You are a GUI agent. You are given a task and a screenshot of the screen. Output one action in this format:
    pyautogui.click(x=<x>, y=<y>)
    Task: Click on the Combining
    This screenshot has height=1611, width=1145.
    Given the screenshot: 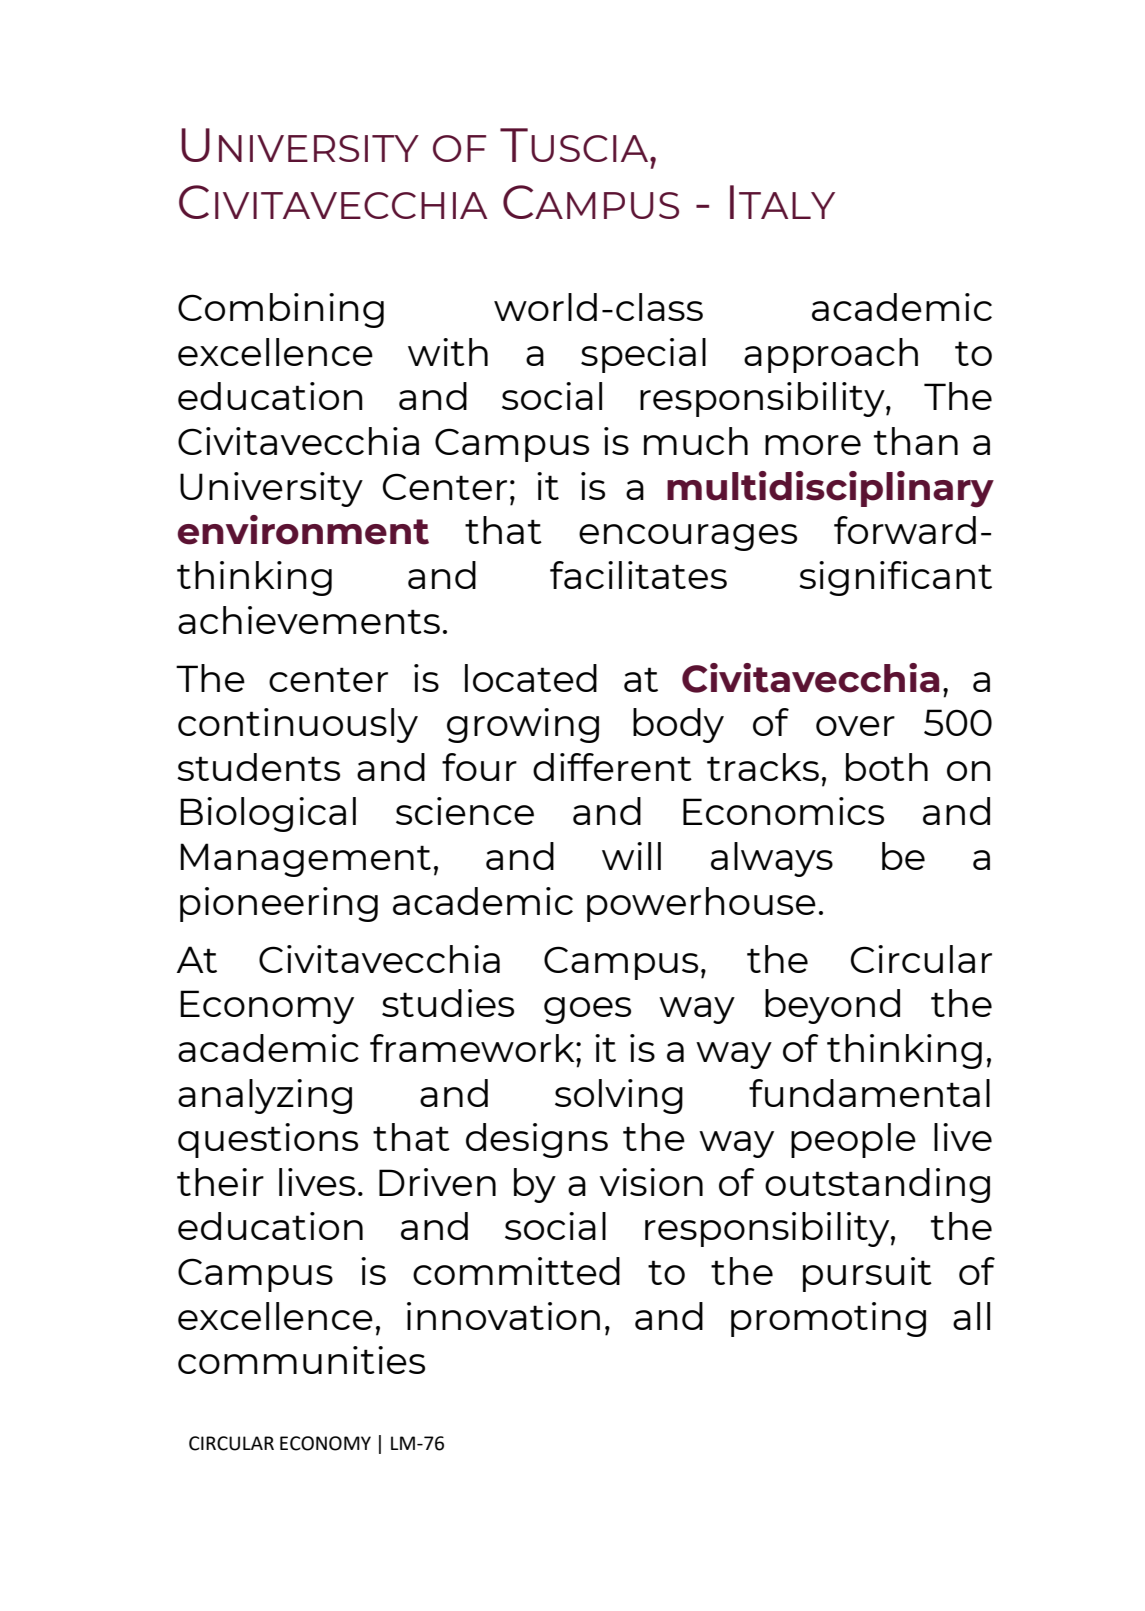 What is the action you would take?
    pyautogui.click(x=281, y=310)
